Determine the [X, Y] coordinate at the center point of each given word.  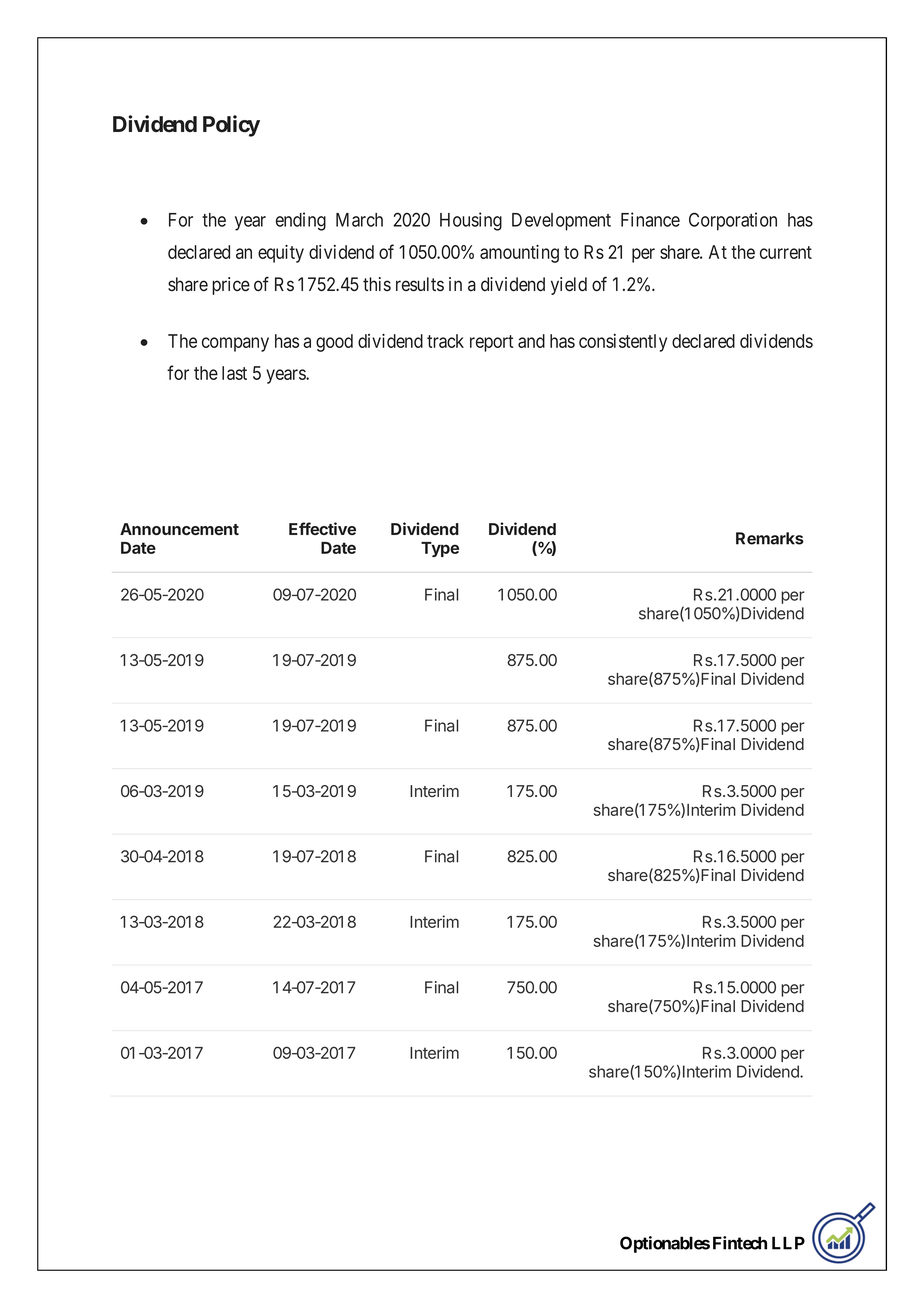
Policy [231, 126]
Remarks [770, 538]
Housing [471, 221]
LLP [788, 1243]
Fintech [740, 1243]
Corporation [733, 221]
